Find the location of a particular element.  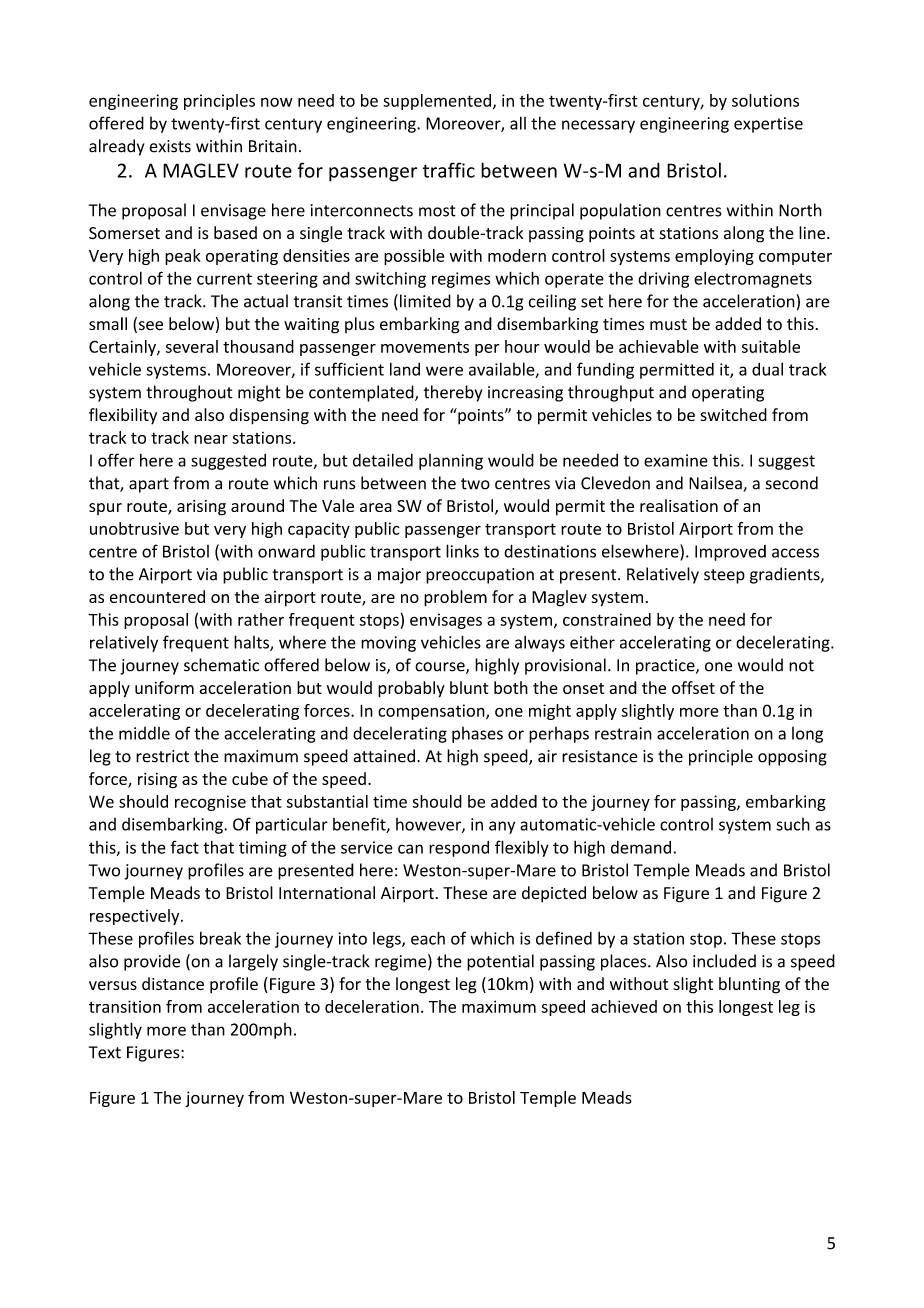

were is located at coordinates (444, 371).
